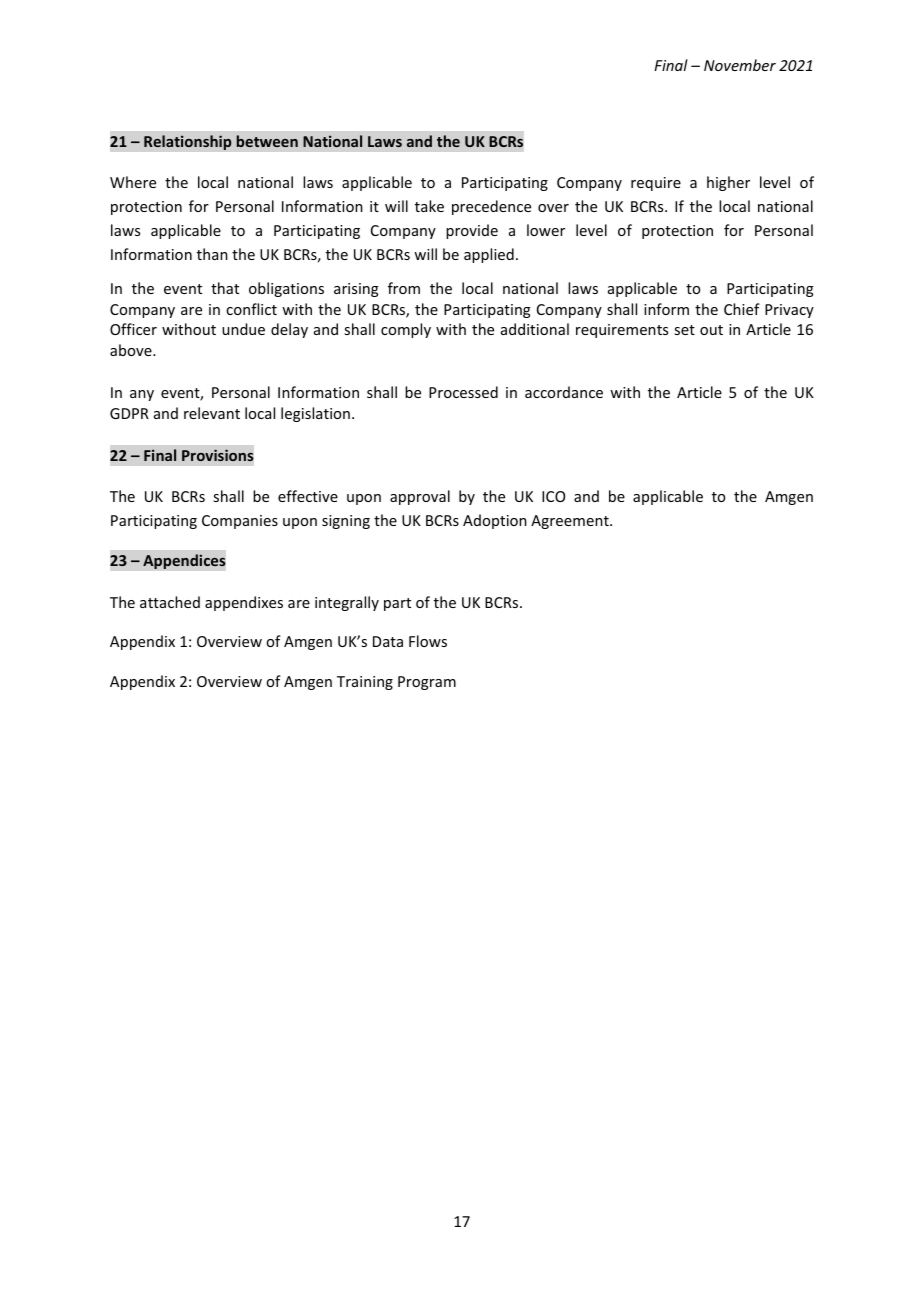 The height and width of the screenshot is (1308, 924). Describe the element at coordinates (188, 142) in the screenshot. I see `Relationship` at that location.
